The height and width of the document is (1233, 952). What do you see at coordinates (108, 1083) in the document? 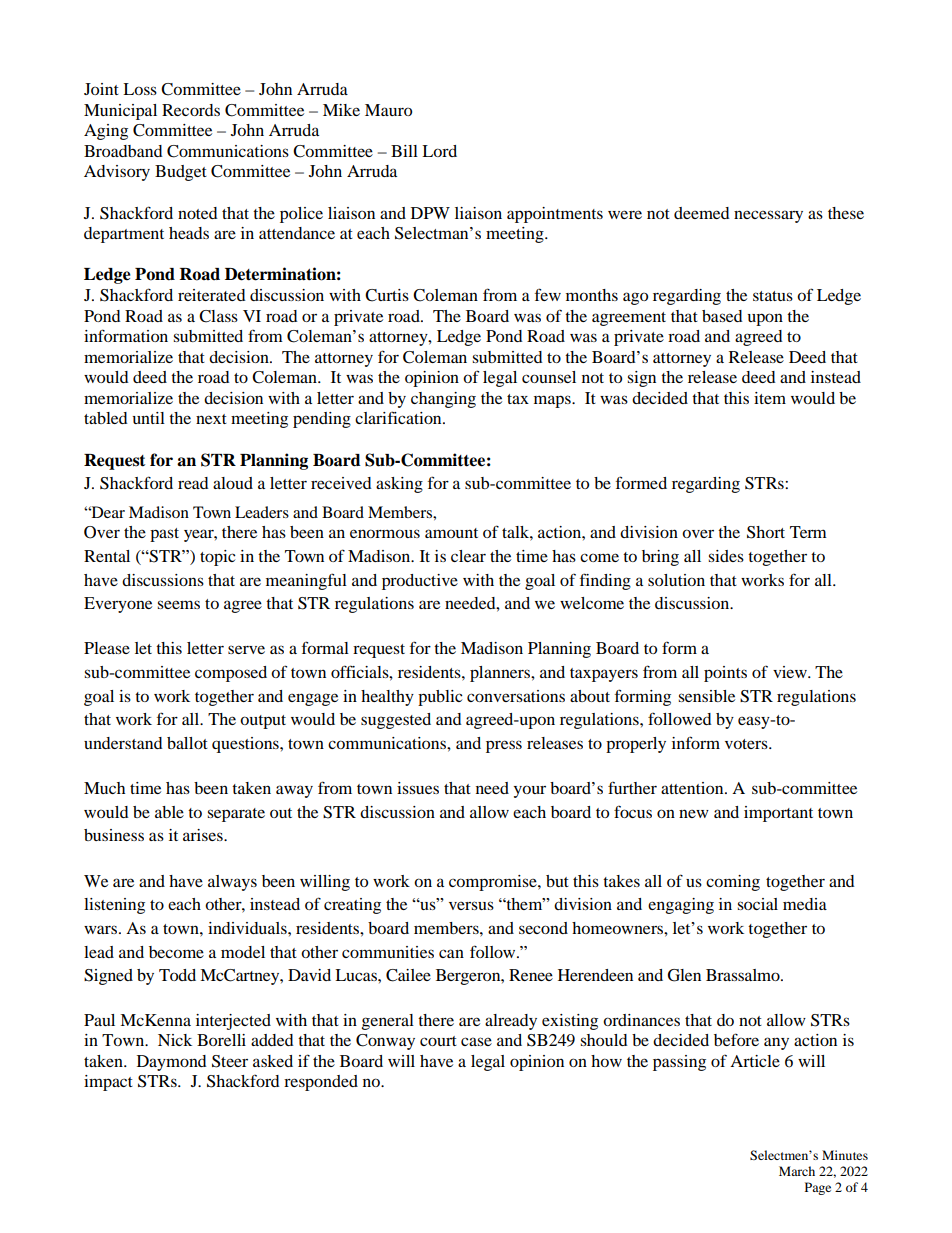
I see `impact` at bounding box center [108, 1083].
